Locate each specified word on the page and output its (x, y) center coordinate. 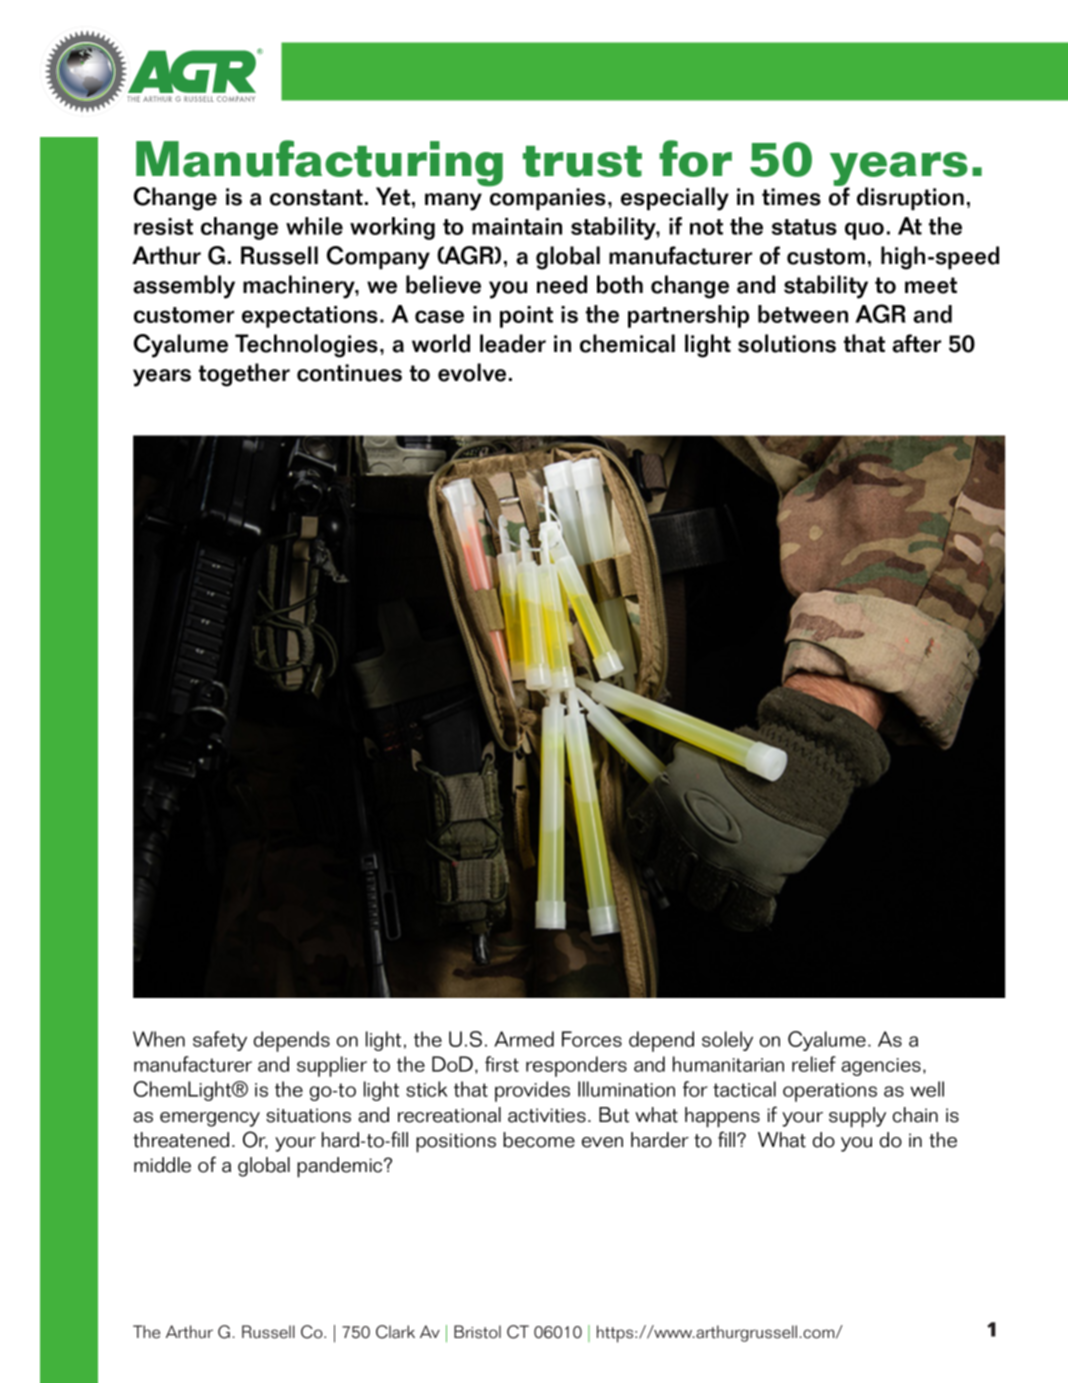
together (244, 375)
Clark (395, 1332)
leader (513, 343)
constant (316, 197)
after (916, 343)
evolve (472, 372)
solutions (787, 343)
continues (349, 373)
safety (220, 1041)
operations (830, 1092)
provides (532, 1091)
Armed (524, 1039)
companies (546, 198)
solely (727, 1041)
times (791, 197)
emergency (210, 1119)
